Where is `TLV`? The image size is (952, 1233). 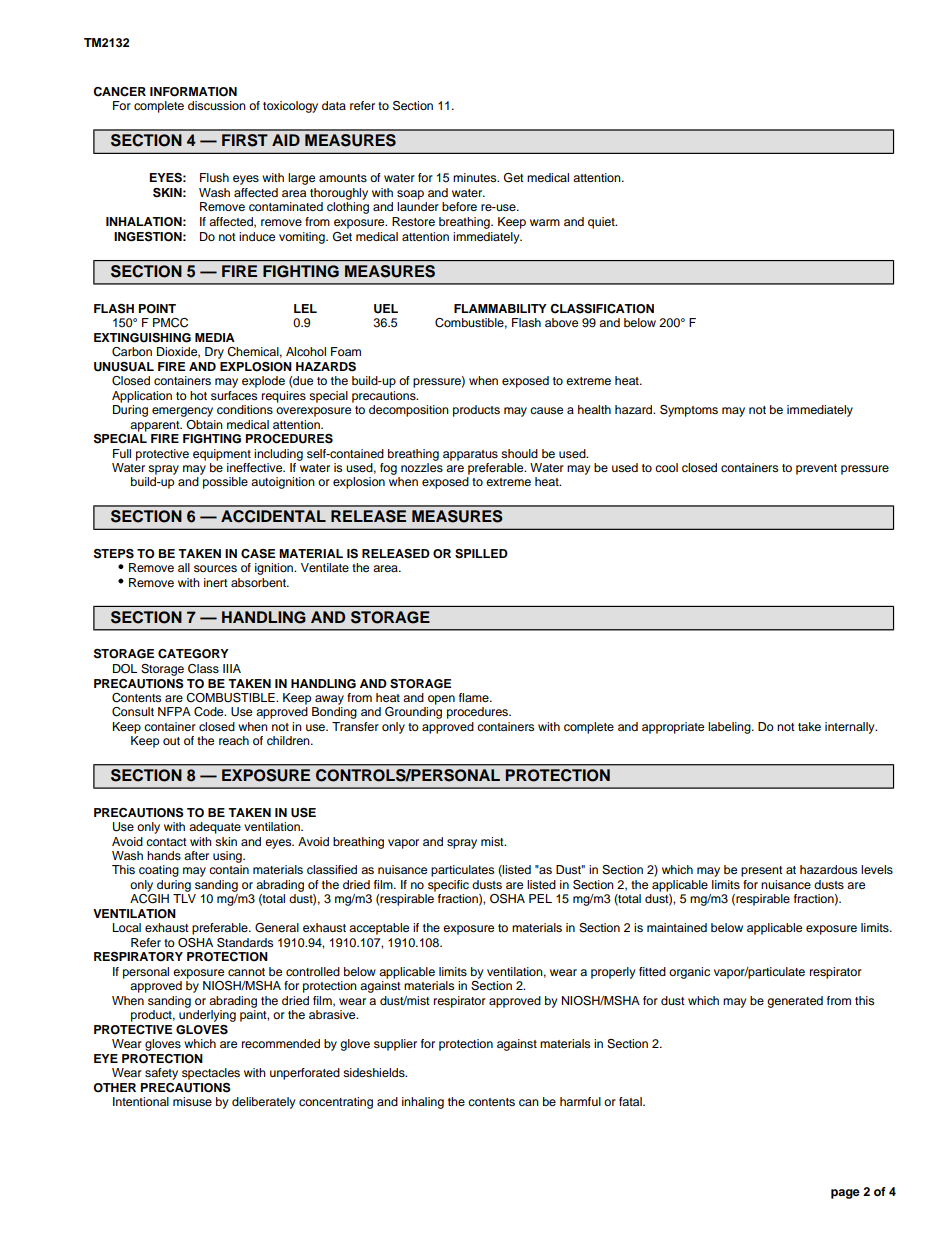
TLV is located at coordinates (184, 898).
